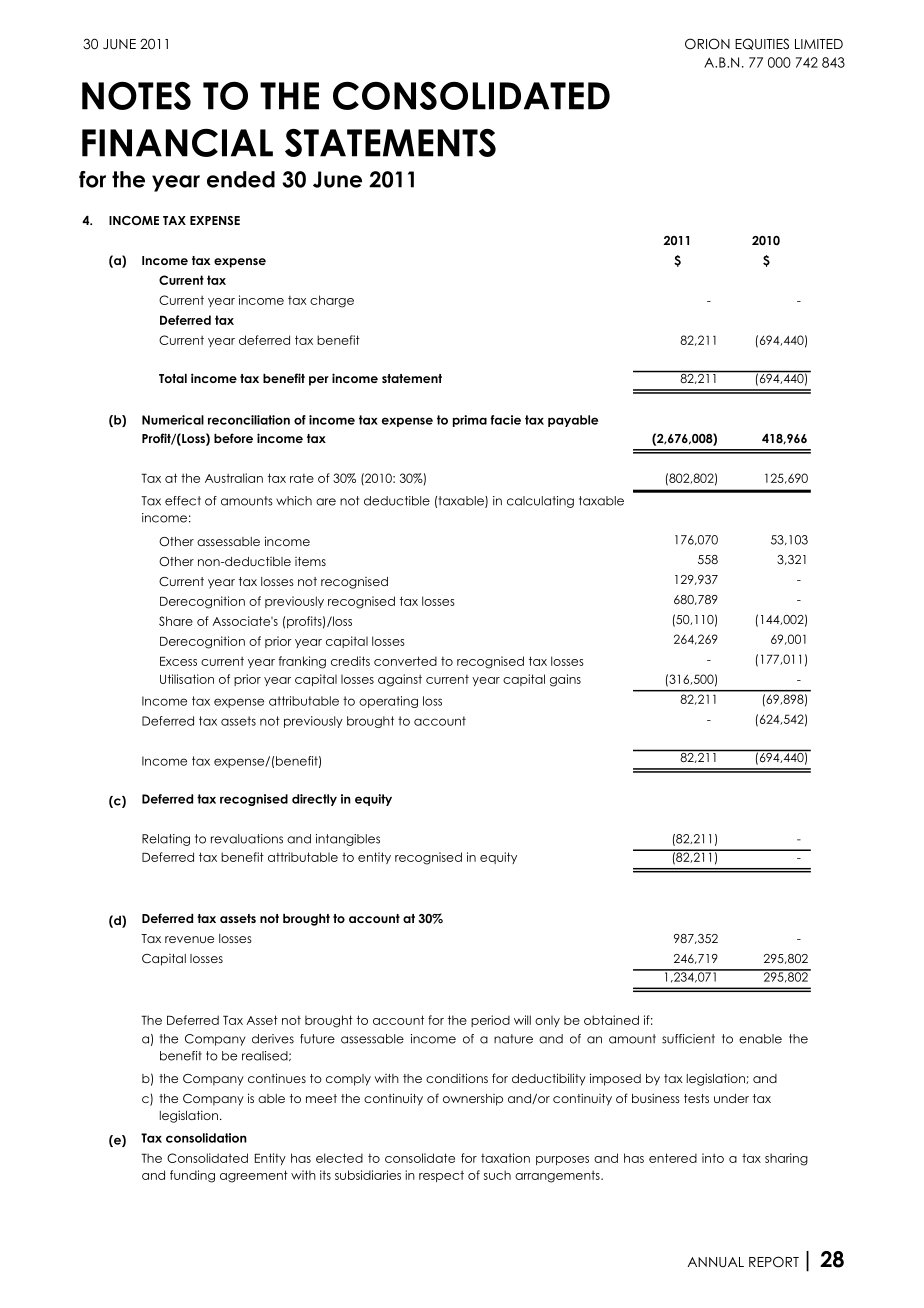  What do you see at coordinates (497, 1175) in the document?
I see `such` at bounding box center [497, 1175].
